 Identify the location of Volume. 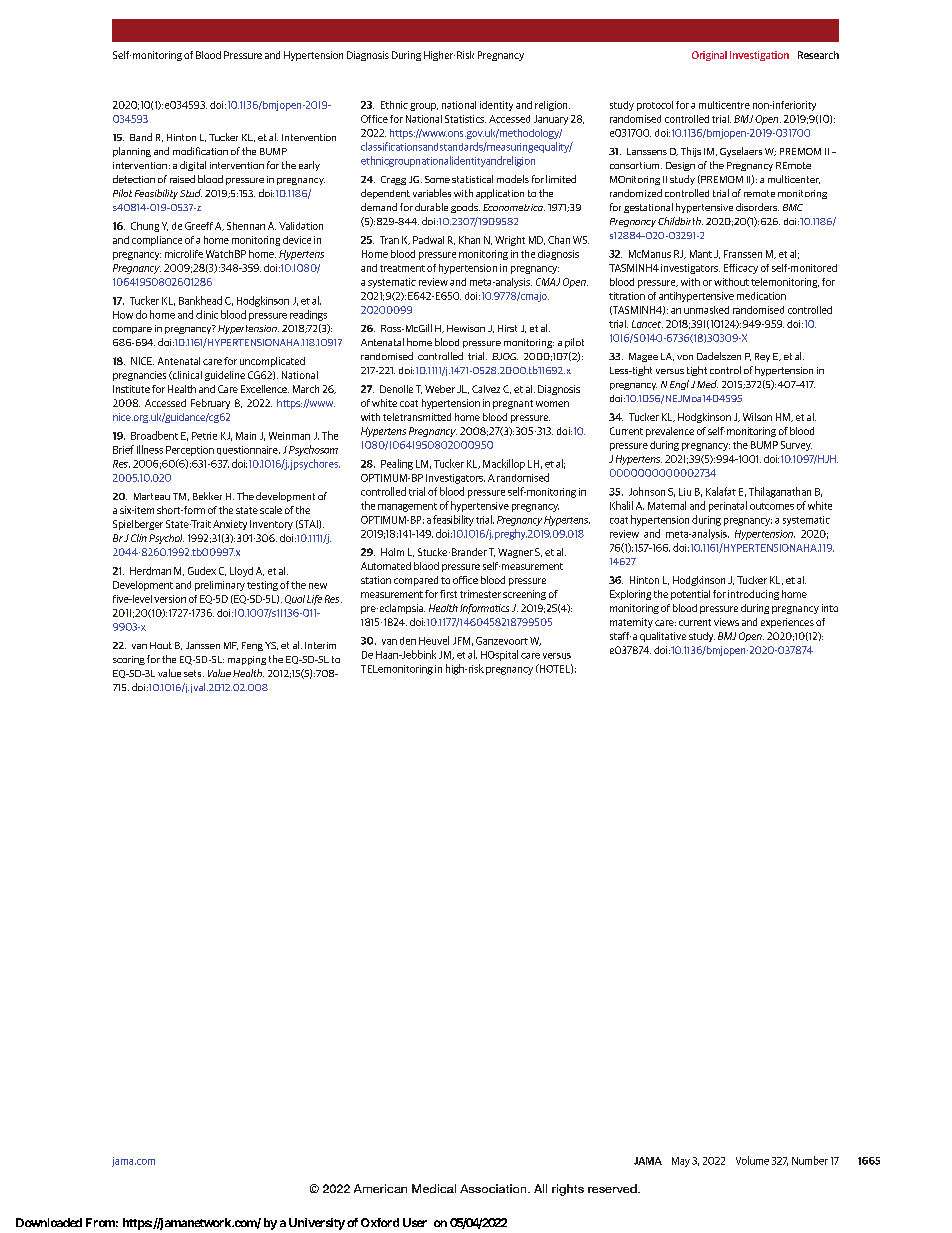
(752, 1160).
